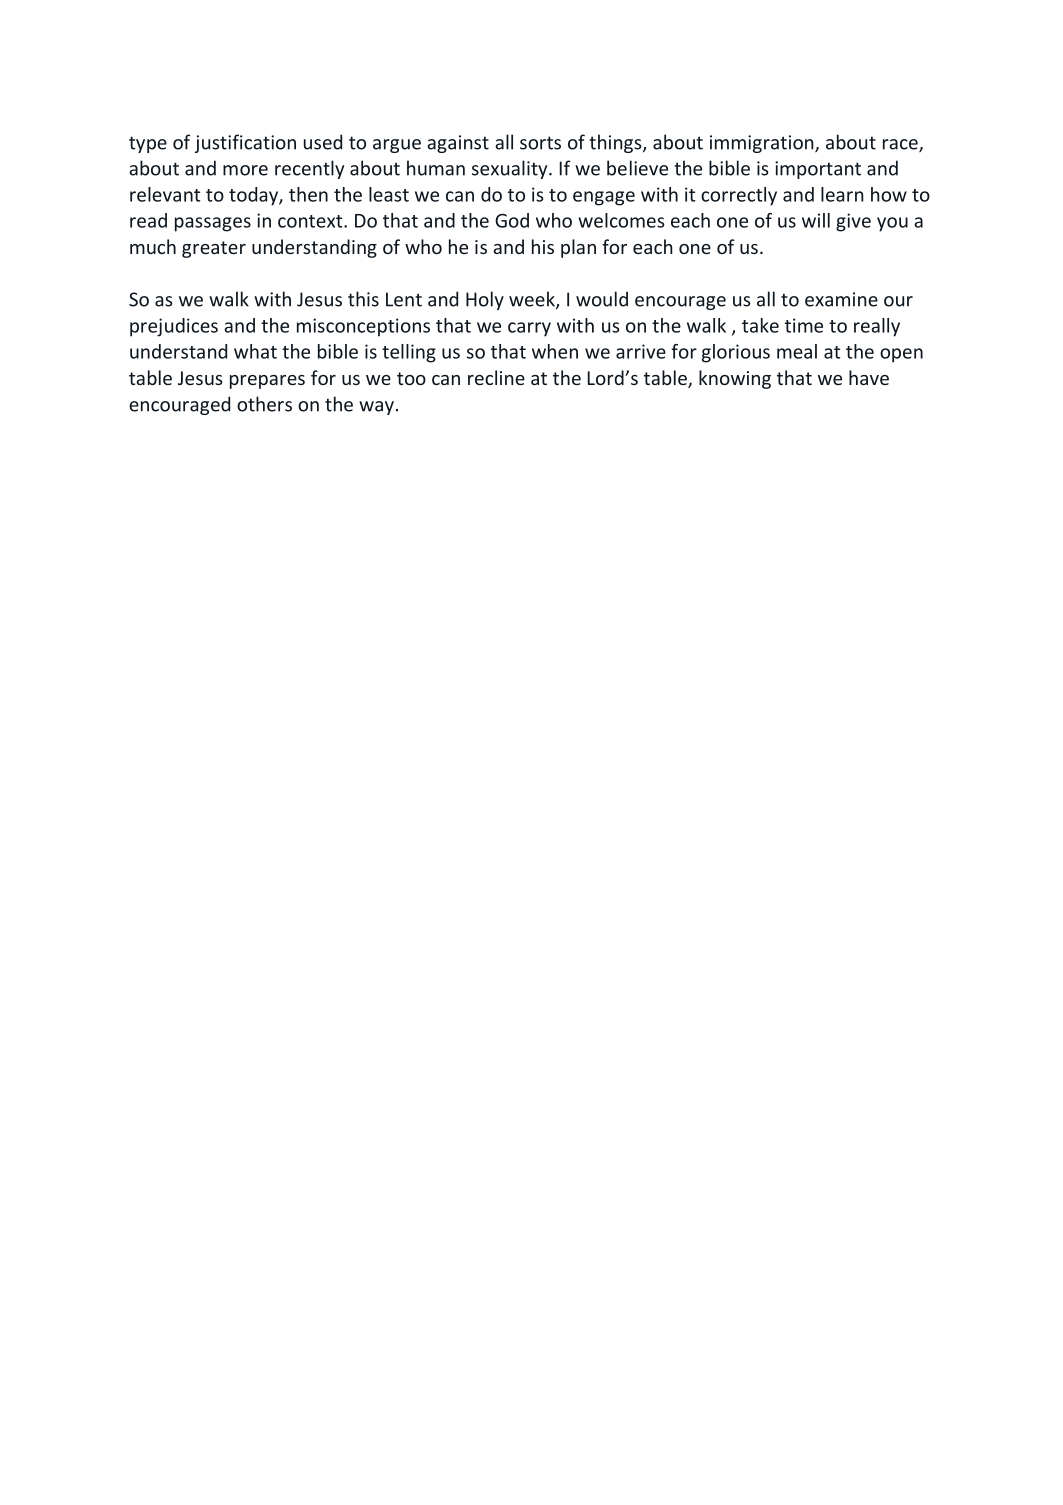  What do you see at coordinates (174, 327) in the document?
I see `prejudices` at bounding box center [174, 327].
